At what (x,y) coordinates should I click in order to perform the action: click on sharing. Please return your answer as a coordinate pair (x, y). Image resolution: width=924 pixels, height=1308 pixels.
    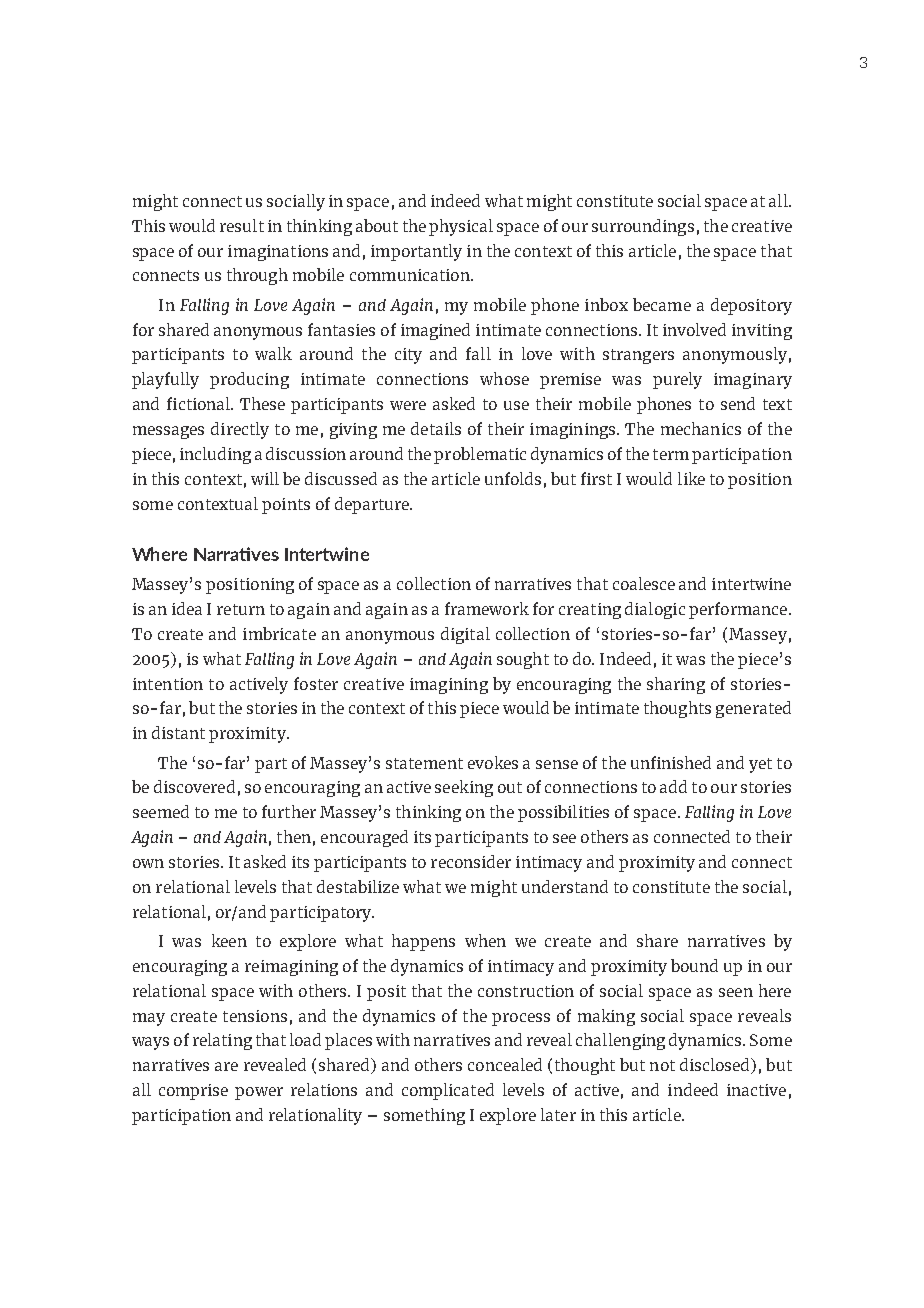
    Looking at the image, I should click on (676, 685).
